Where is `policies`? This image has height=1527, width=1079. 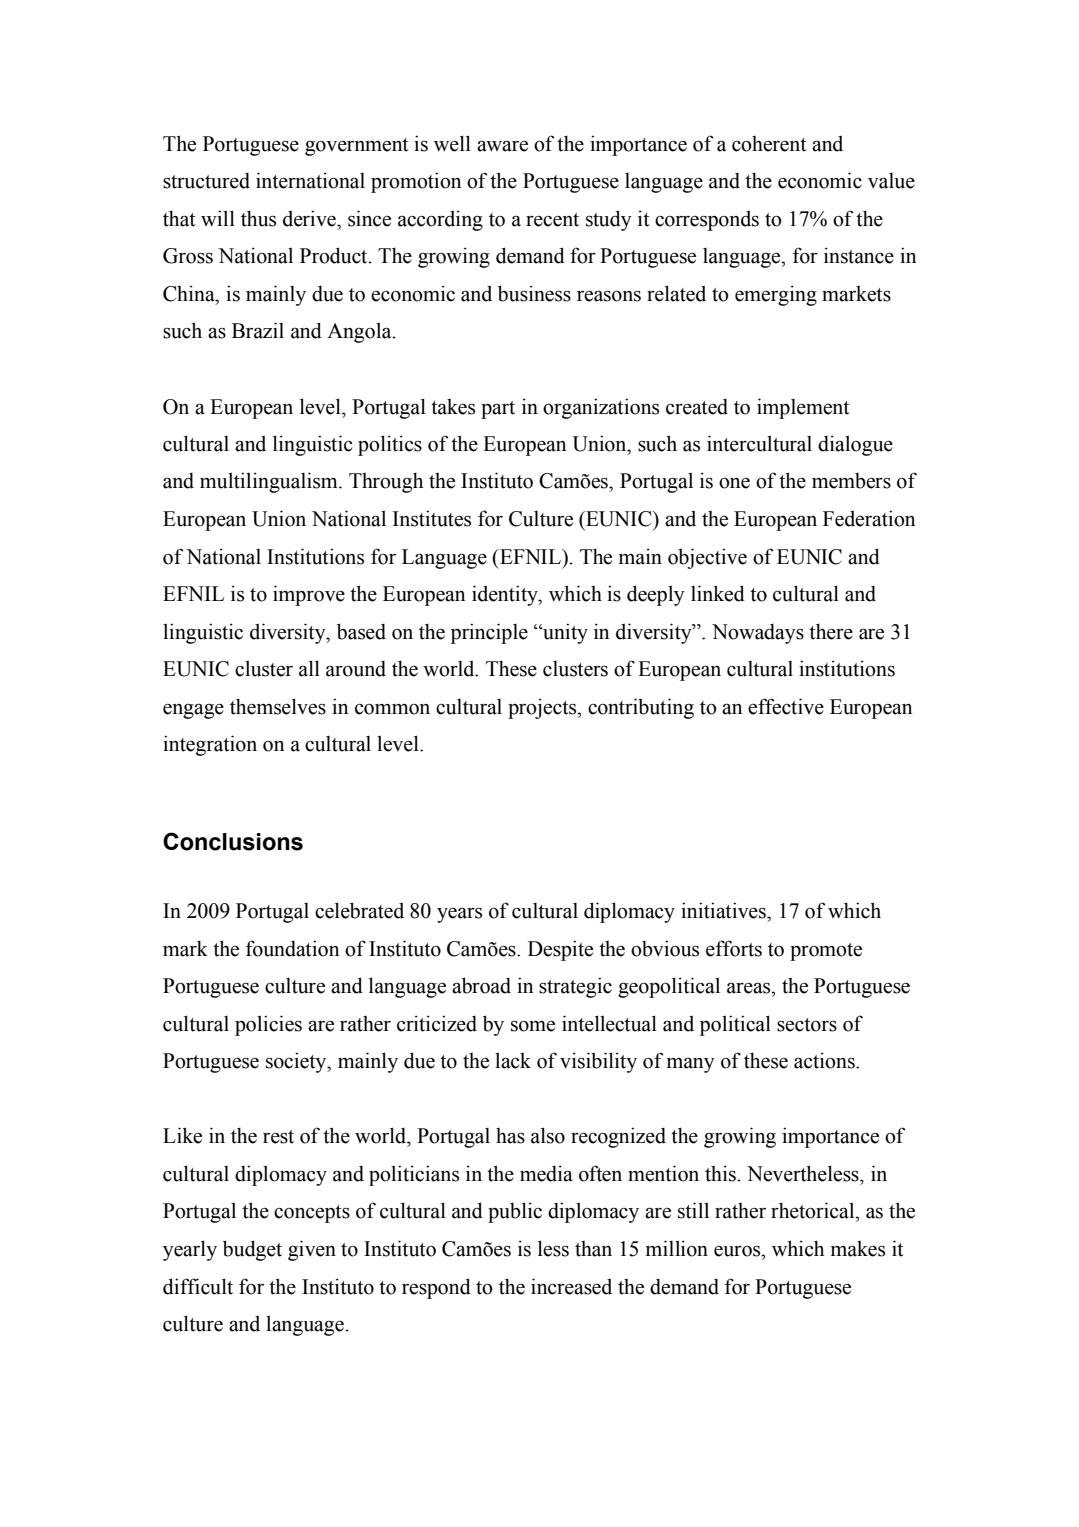 policies is located at coordinates (268, 1025).
